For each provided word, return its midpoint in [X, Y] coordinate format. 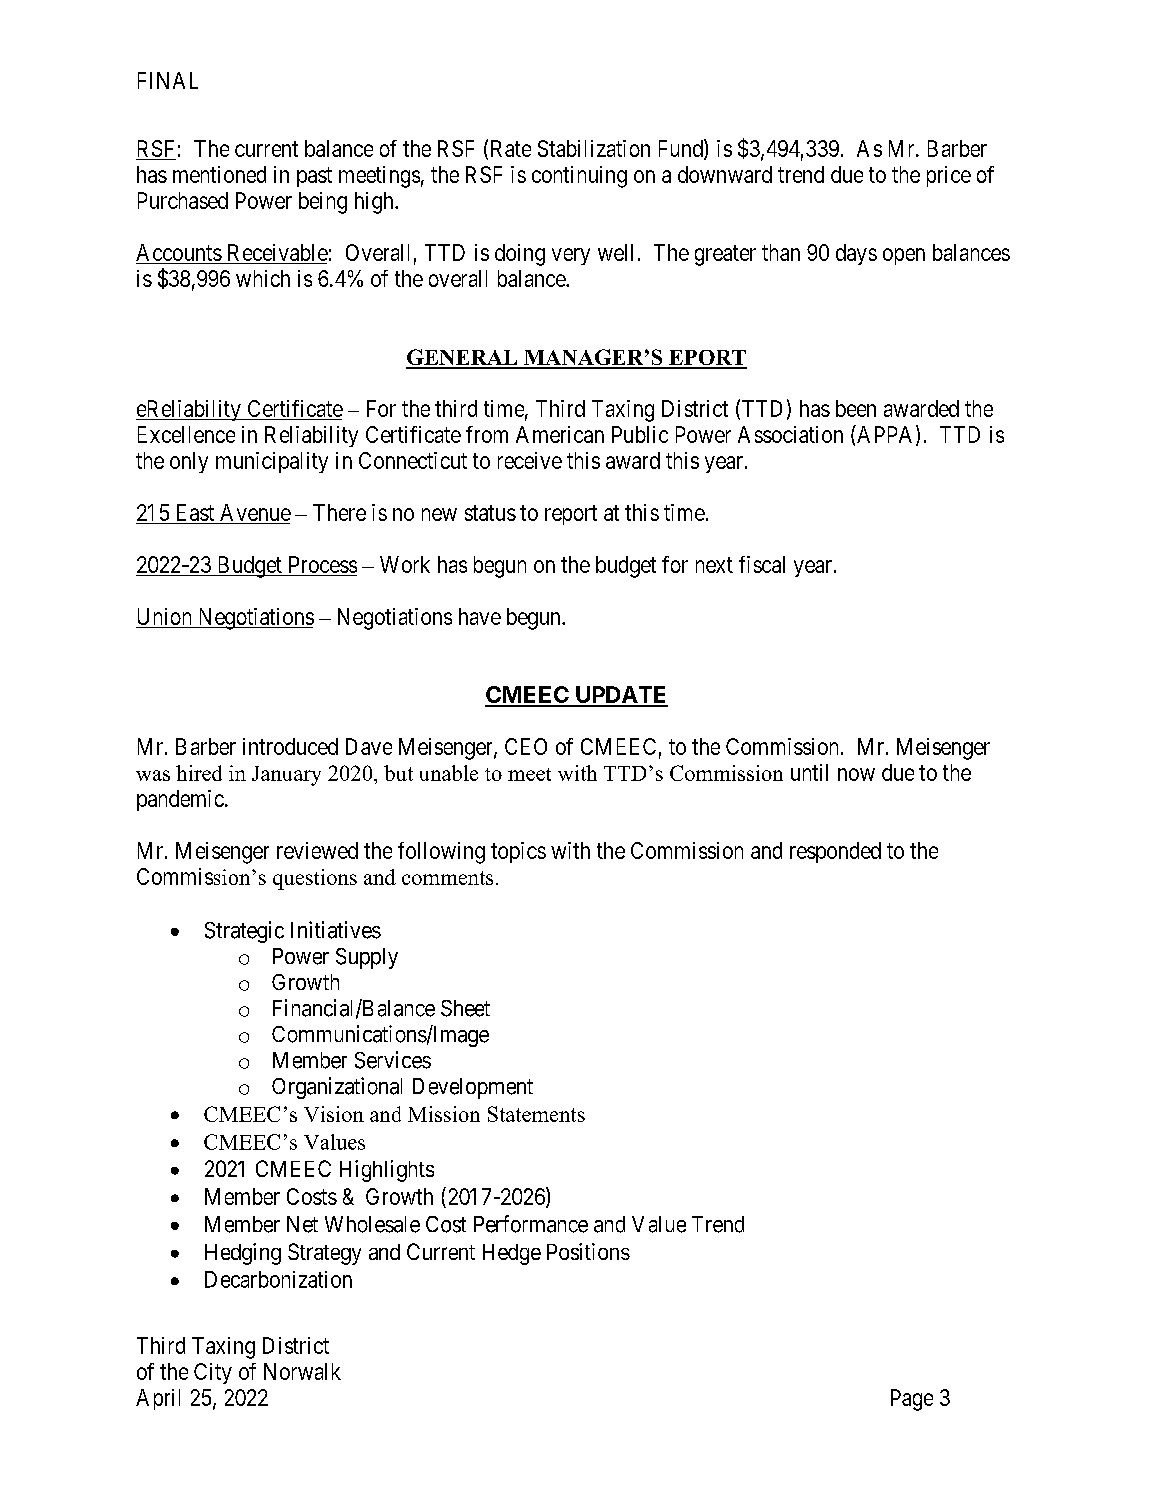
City [213, 1373]
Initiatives [336, 930]
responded [835, 852]
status [490, 513]
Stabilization [594, 148]
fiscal [762, 564]
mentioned [219, 174]
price [949, 176]
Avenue [255, 512]
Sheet [465, 1008]
